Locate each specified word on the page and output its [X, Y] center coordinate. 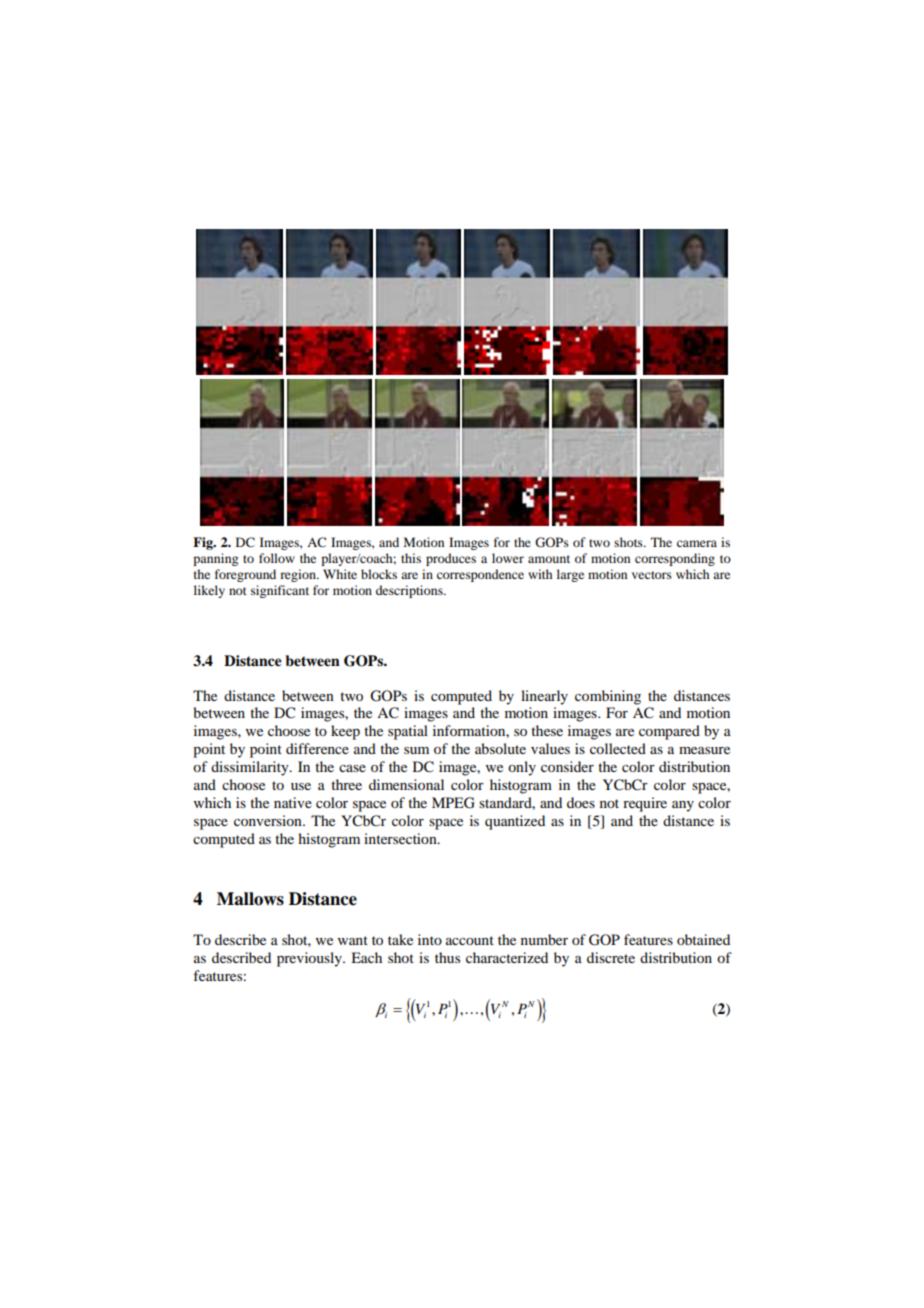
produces [451, 559]
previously [310, 959]
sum [416, 750]
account [470, 940]
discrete [611, 957]
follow [277, 558]
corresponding [675, 559]
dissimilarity [251, 768]
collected [618, 748]
